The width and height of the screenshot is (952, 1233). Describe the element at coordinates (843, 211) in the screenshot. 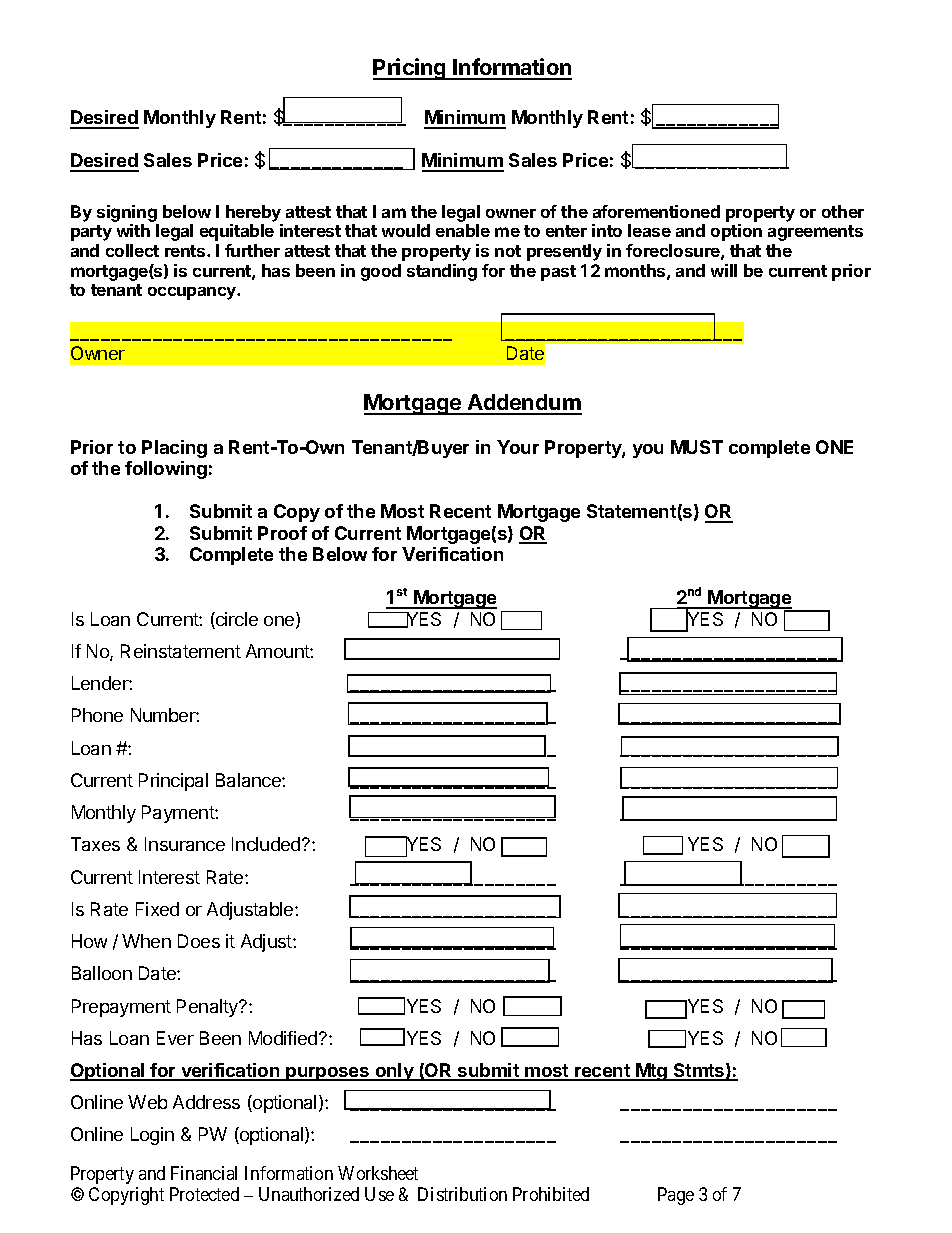

I see `other` at that location.
